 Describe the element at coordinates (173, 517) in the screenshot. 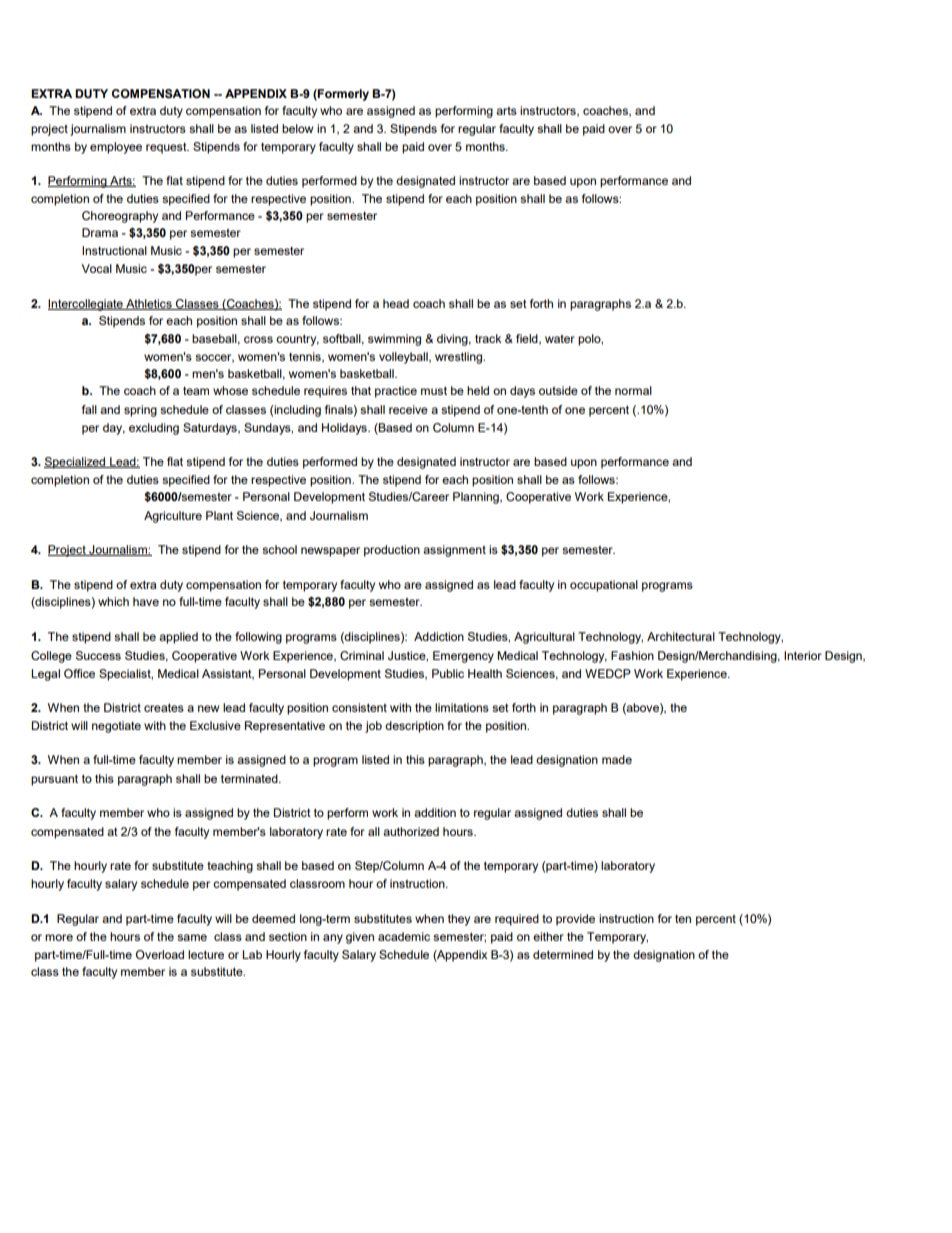

I see `Agriculture` at that location.
